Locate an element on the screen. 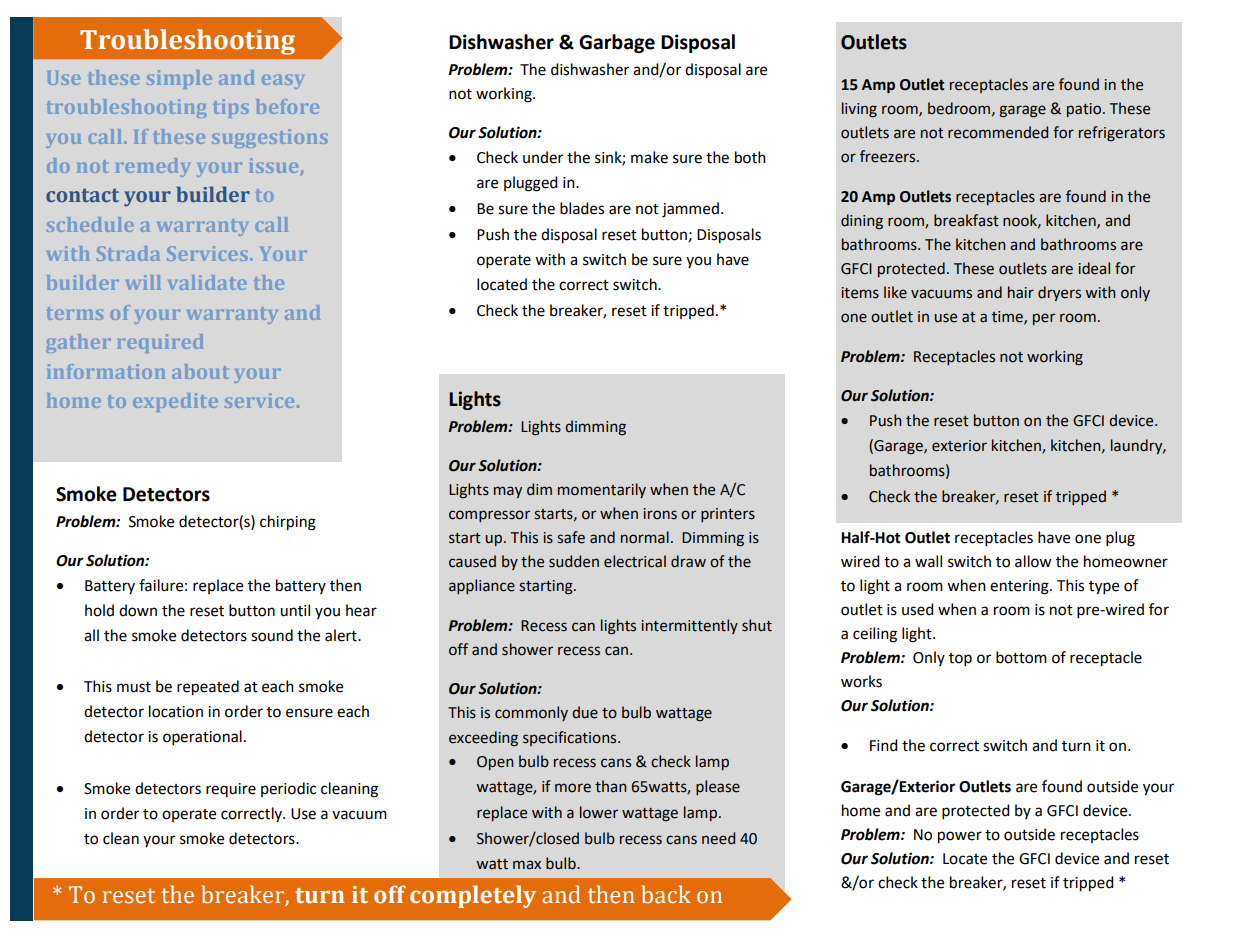 This screenshot has width=1233, height=952. chirping is located at coordinates (288, 523).
